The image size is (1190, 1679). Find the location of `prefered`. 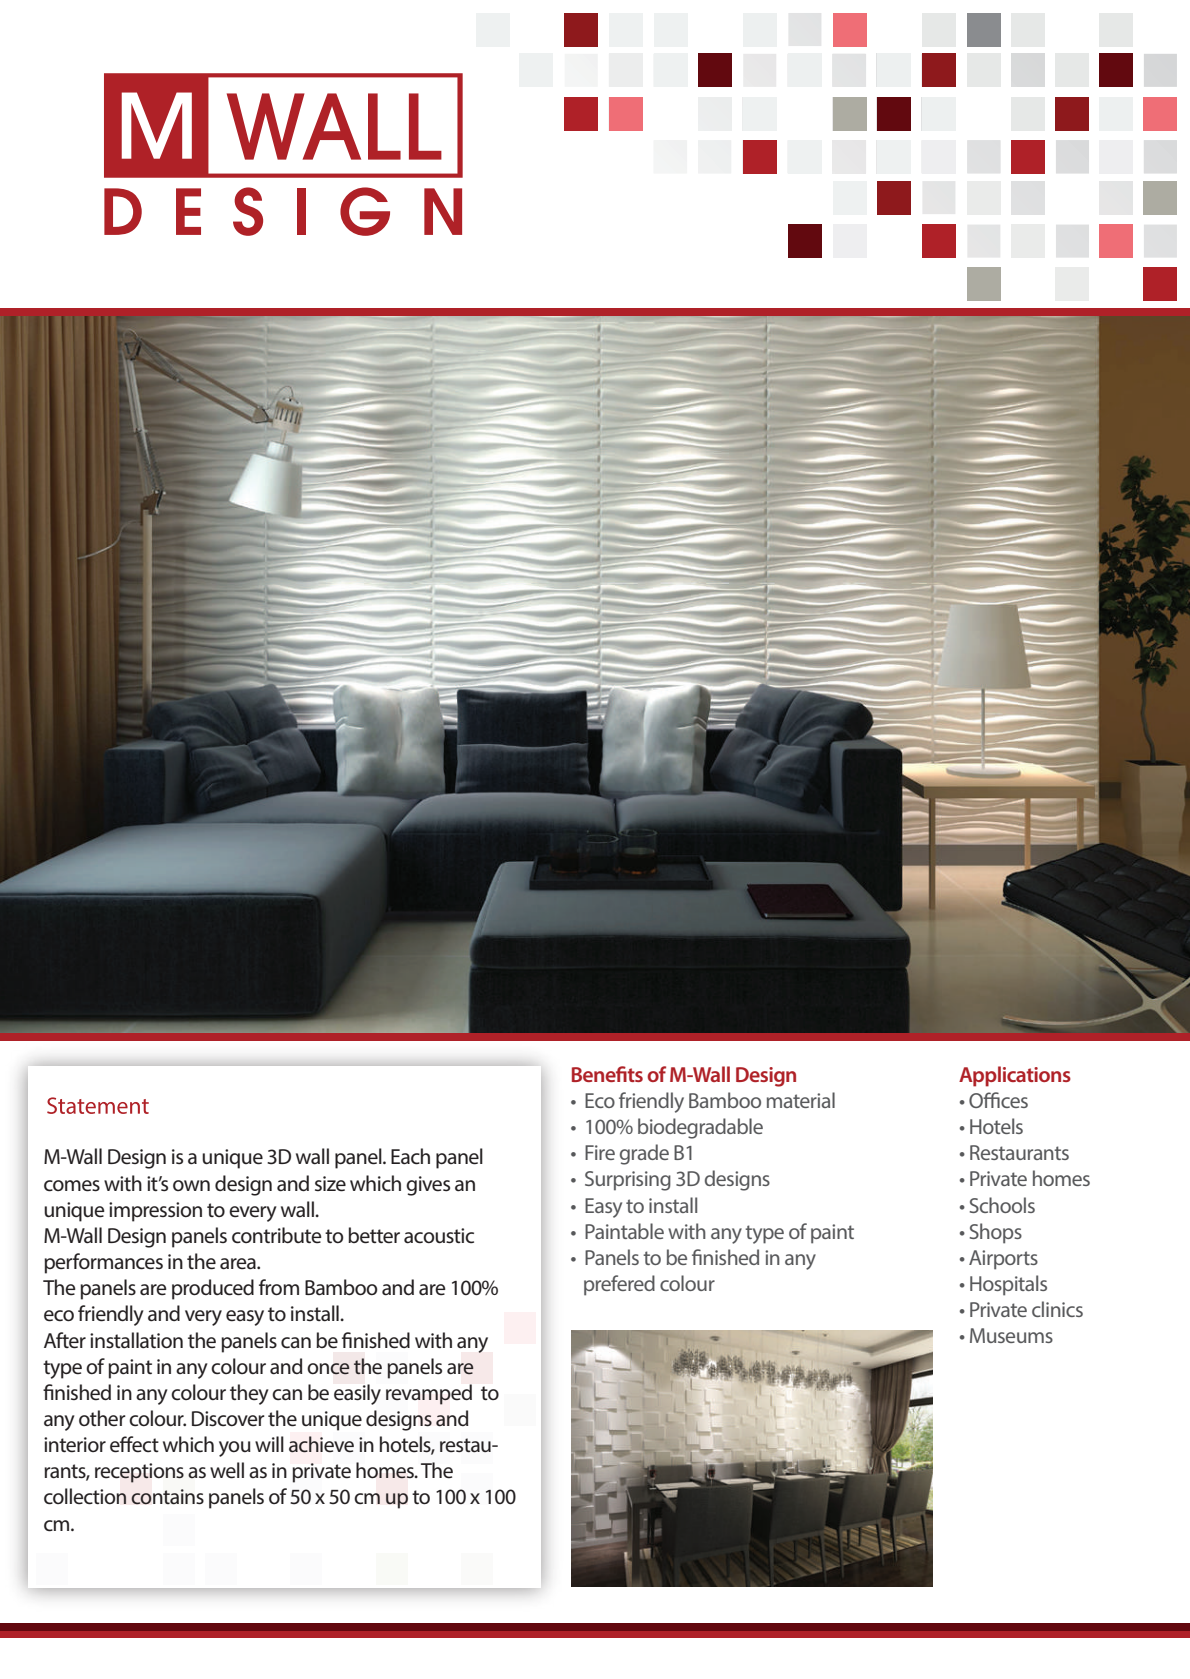

prefered is located at coordinates (619, 1285).
